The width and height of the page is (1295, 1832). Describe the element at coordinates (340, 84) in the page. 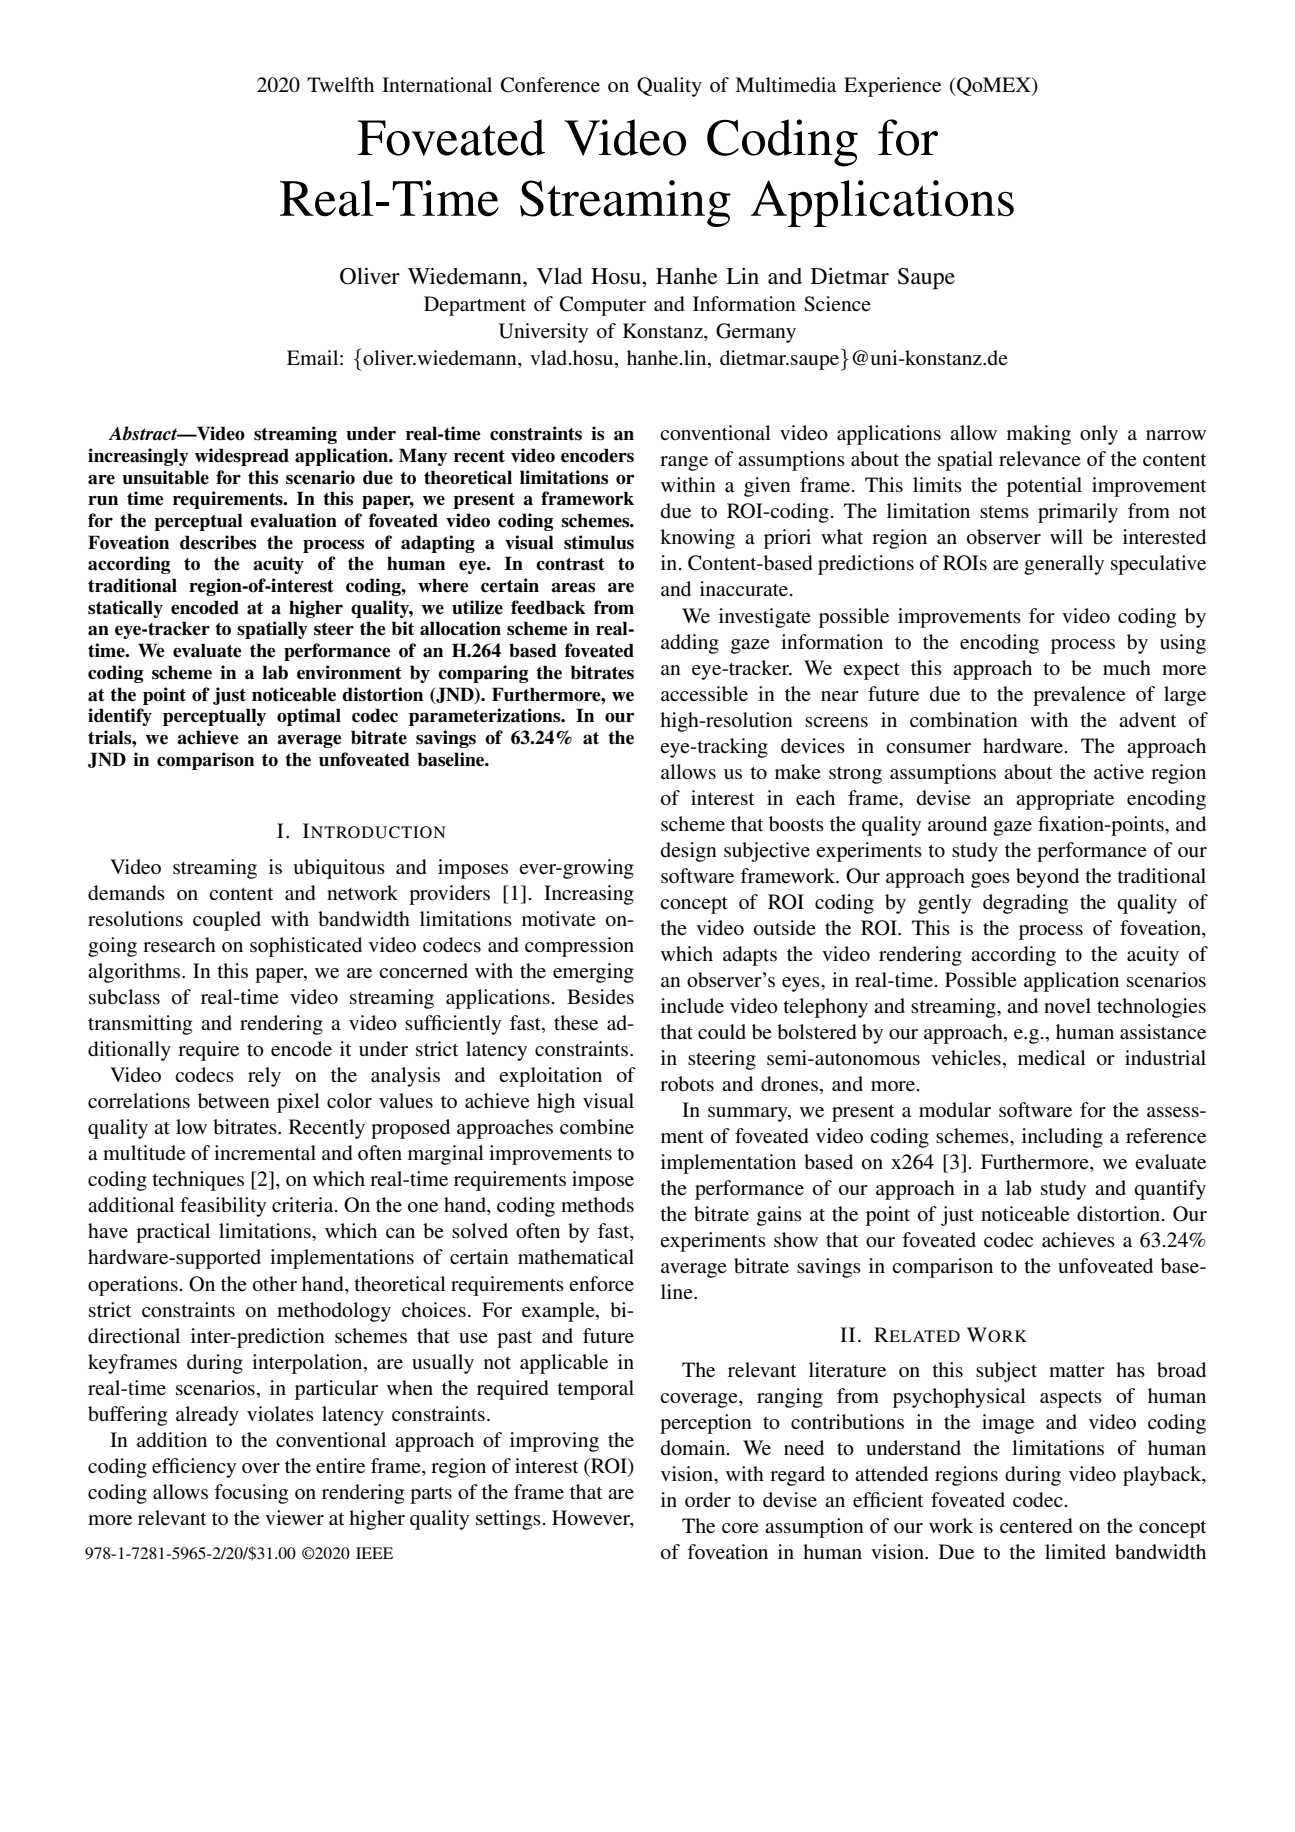

I see `Twelfth` at that location.
